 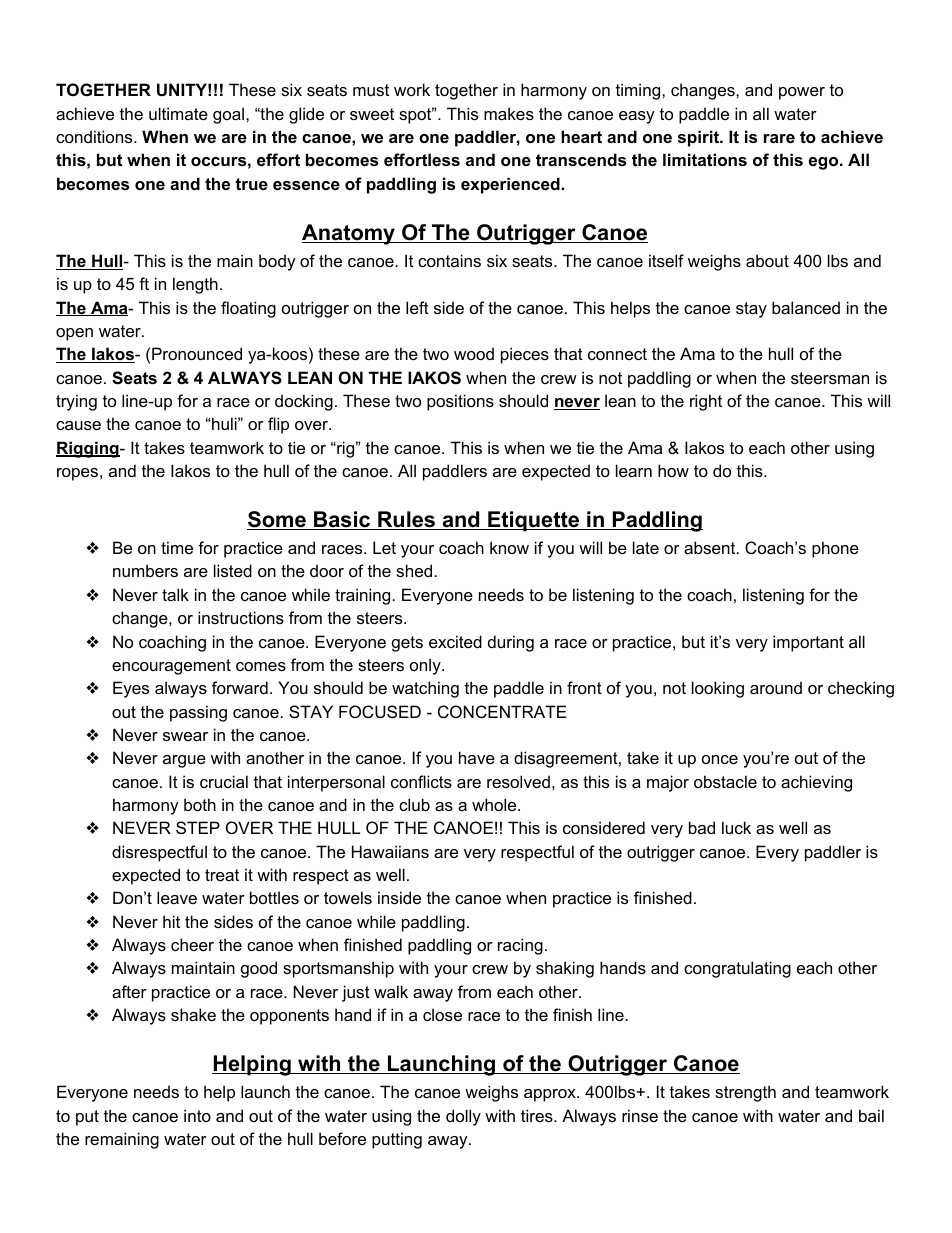 I want to click on Rigging, so click(x=88, y=449).
